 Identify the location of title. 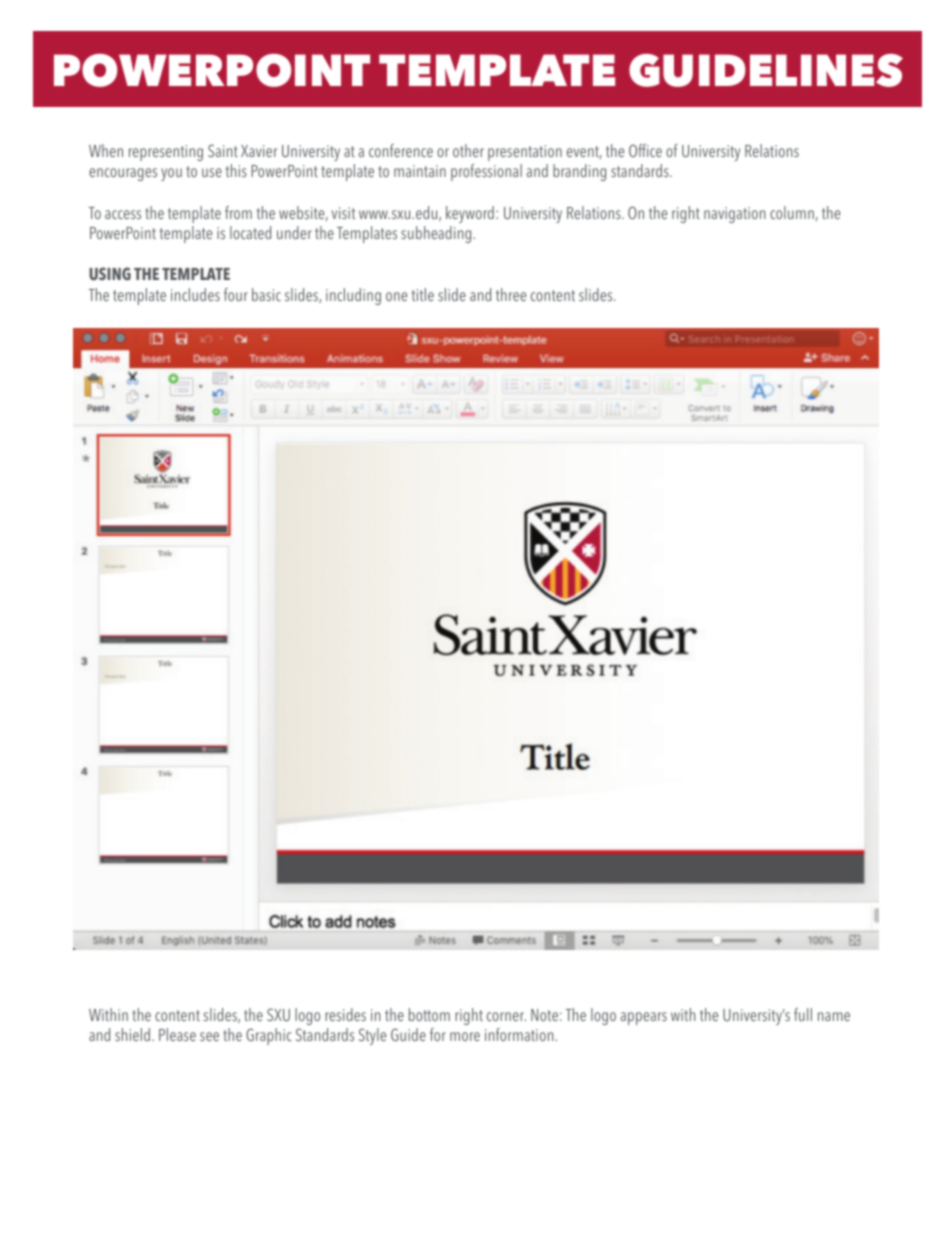
(423, 294).
